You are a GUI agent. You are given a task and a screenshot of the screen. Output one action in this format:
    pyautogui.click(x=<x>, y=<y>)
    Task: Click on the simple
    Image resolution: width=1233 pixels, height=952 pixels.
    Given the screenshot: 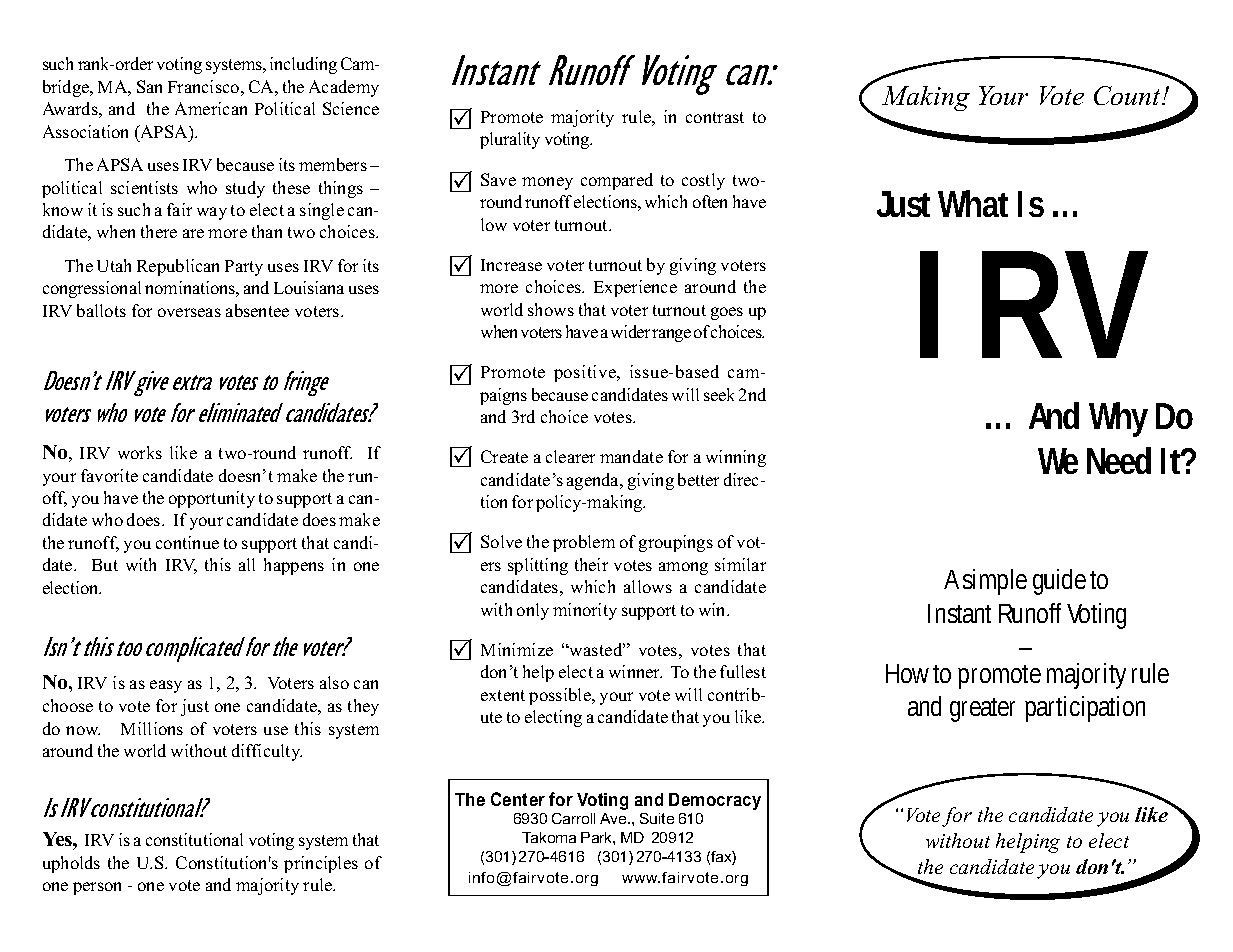 What is the action you would take?
    pyautogui.click(x=995, y=582)
